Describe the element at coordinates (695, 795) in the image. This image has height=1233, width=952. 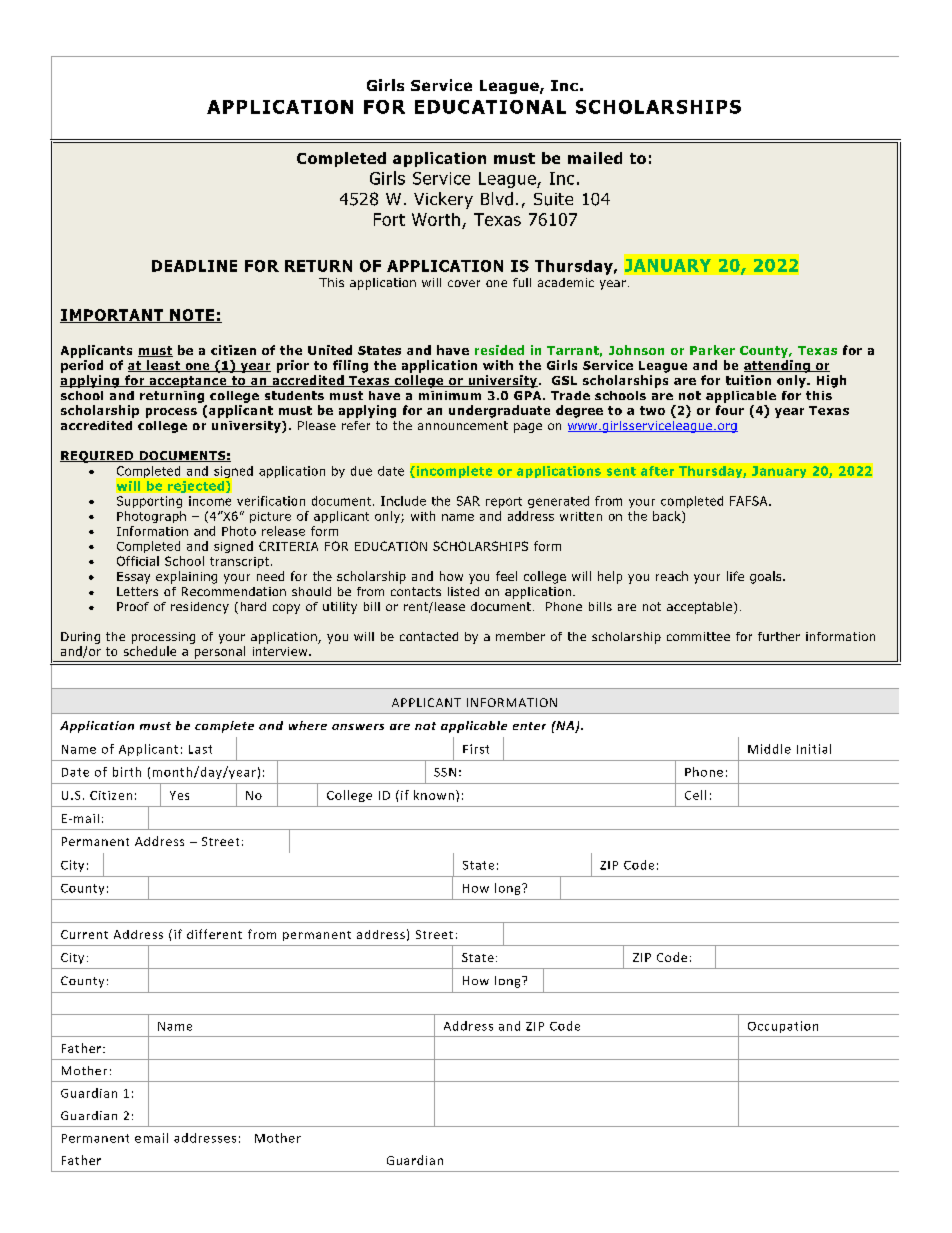
I see `Cell` at that location.
